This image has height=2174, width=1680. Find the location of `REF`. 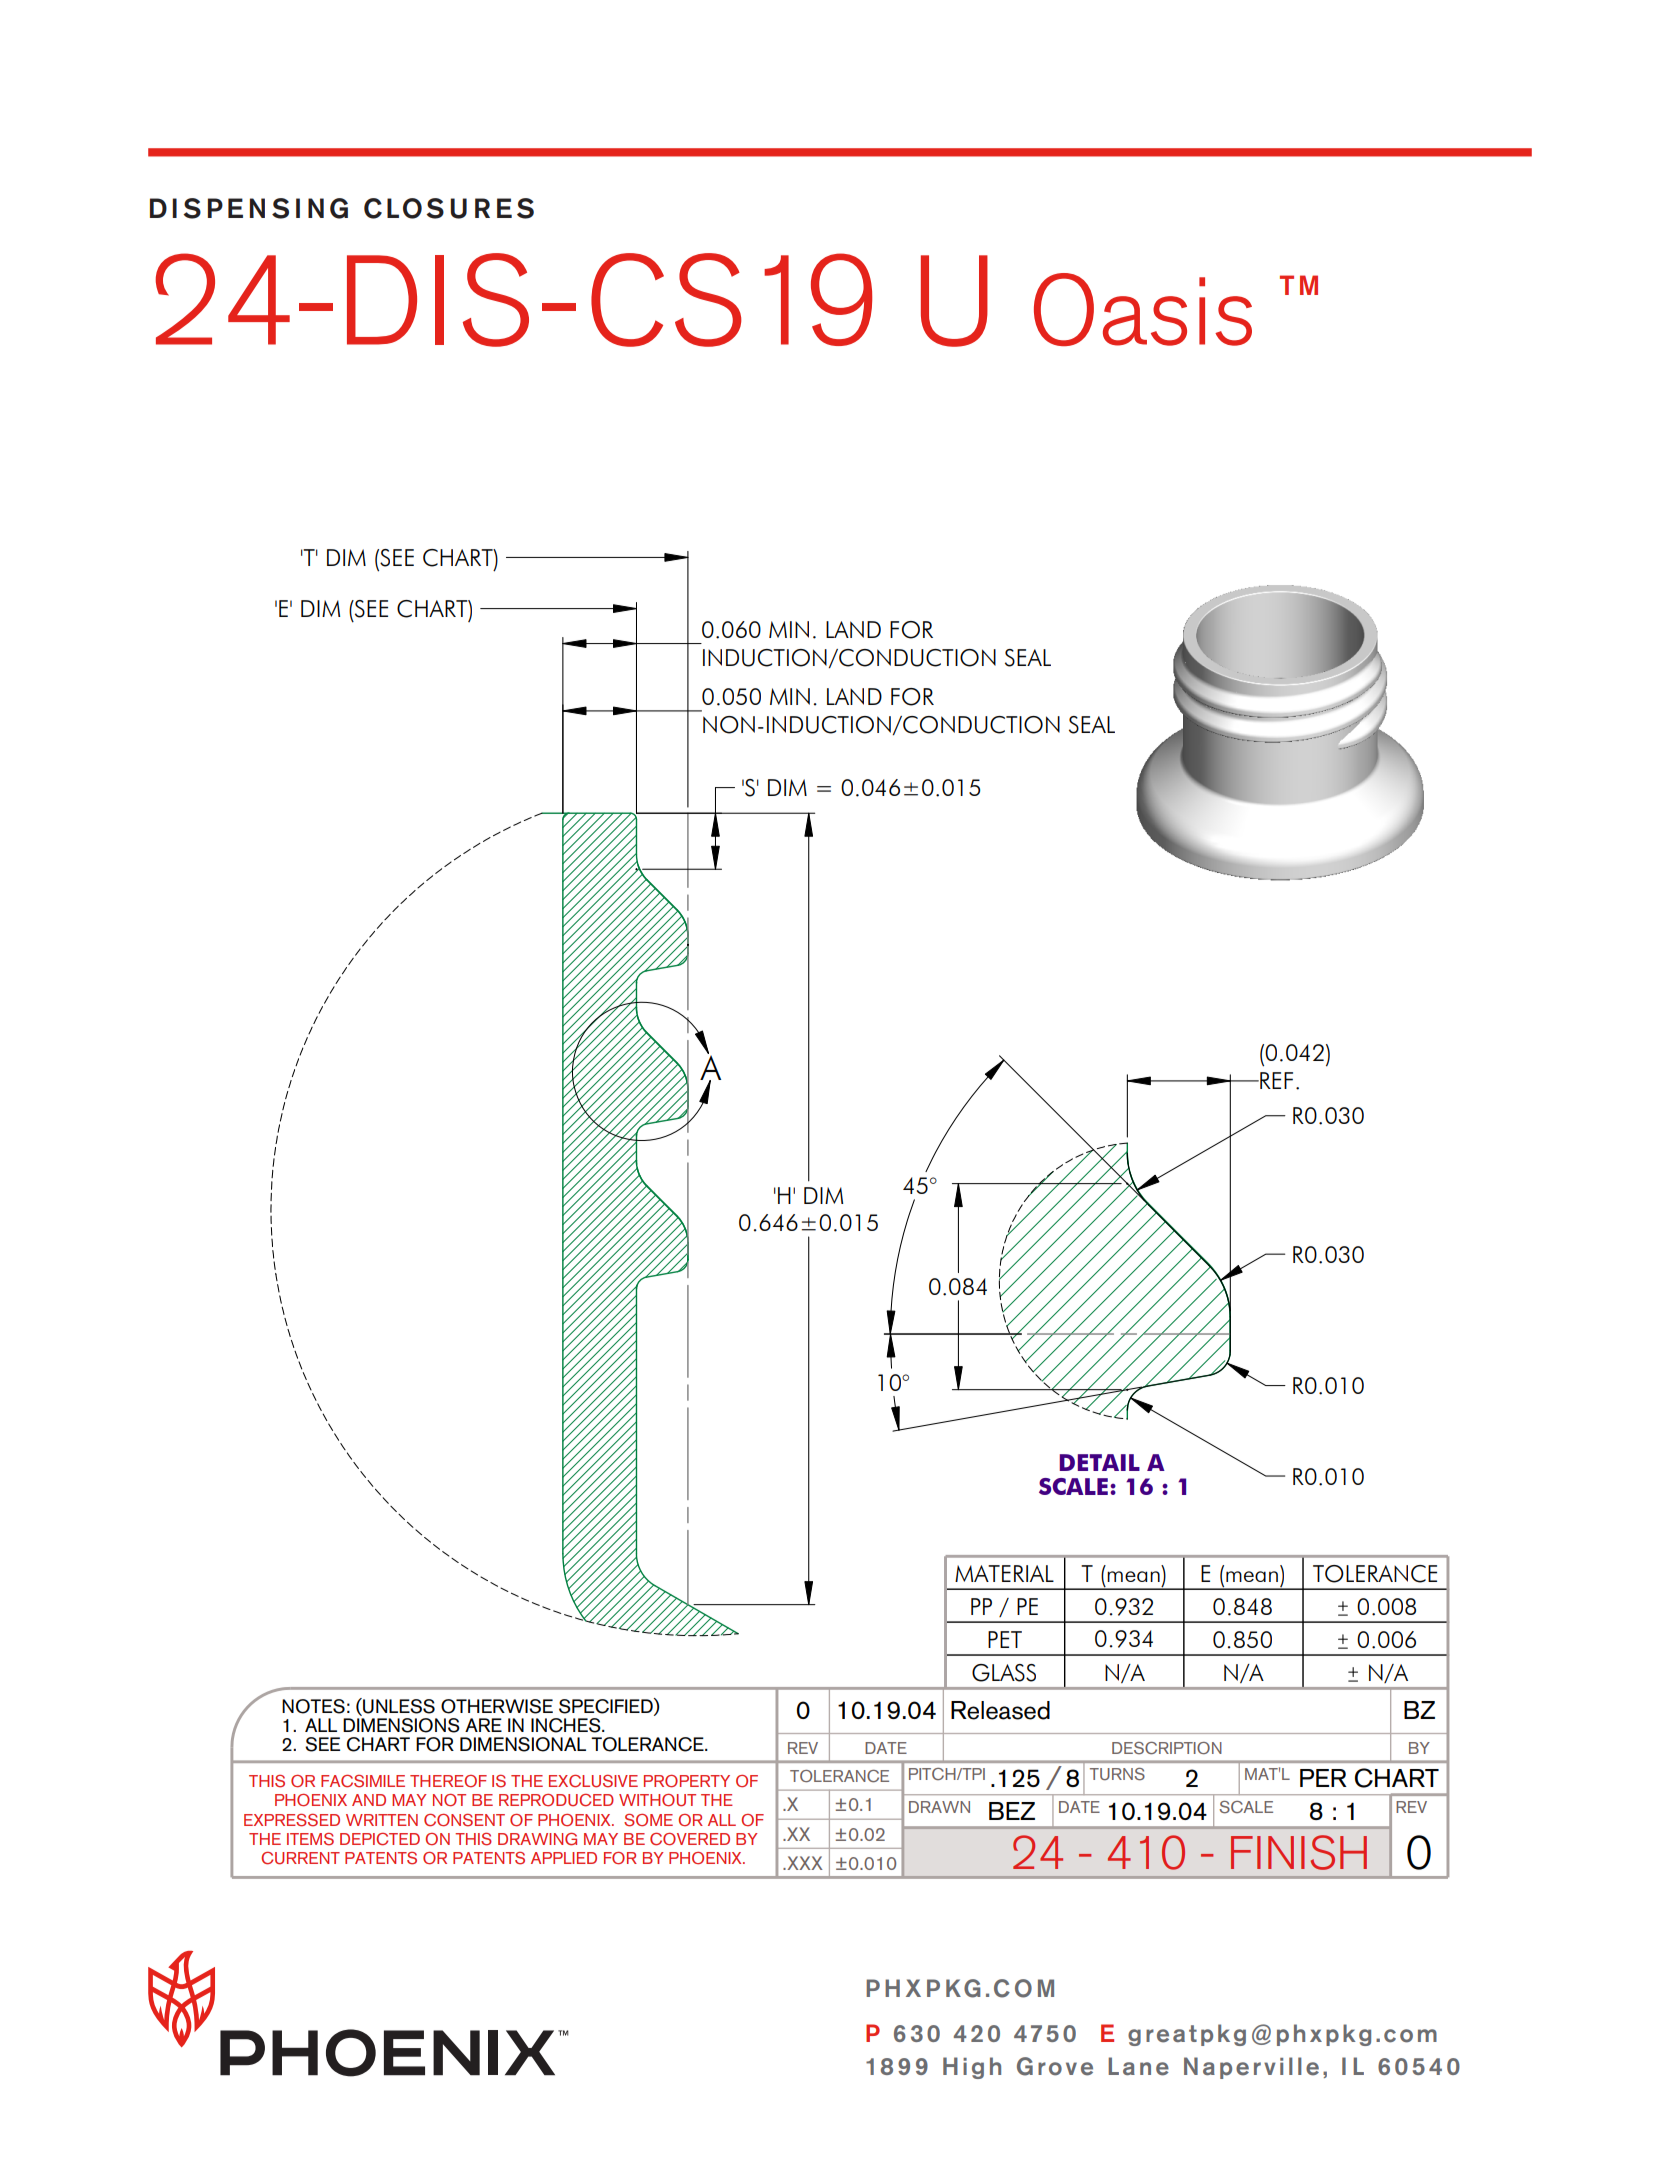

REF is located at coordinates (1275, 1080).
